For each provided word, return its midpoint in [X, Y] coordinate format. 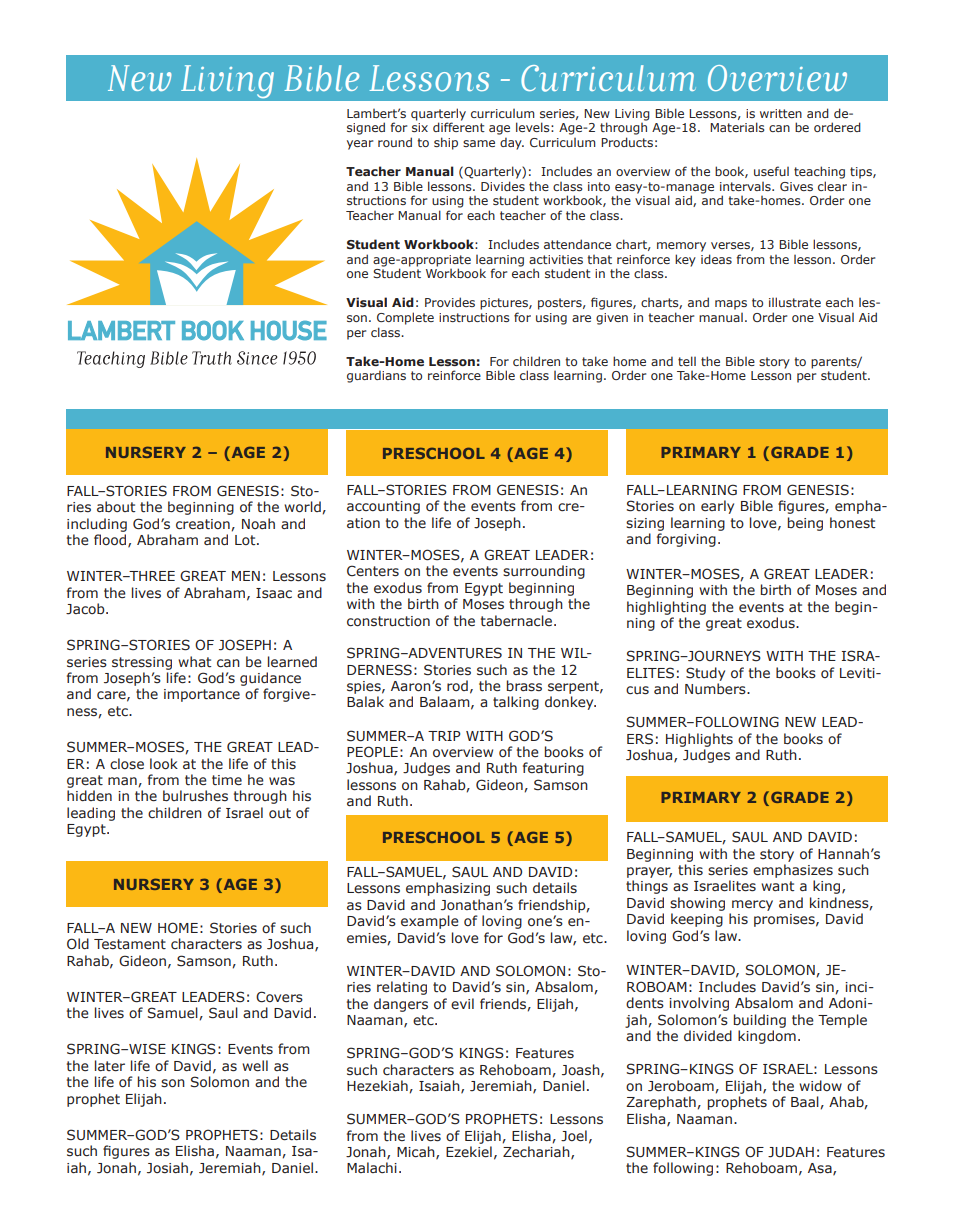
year [360, 145]
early [717, 507]
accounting [383, 507]
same [479, 143]
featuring [553, 769]
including [97, 525]
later [110, 1066]
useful [771, 171]
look [164, 764]
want [777, 886]
